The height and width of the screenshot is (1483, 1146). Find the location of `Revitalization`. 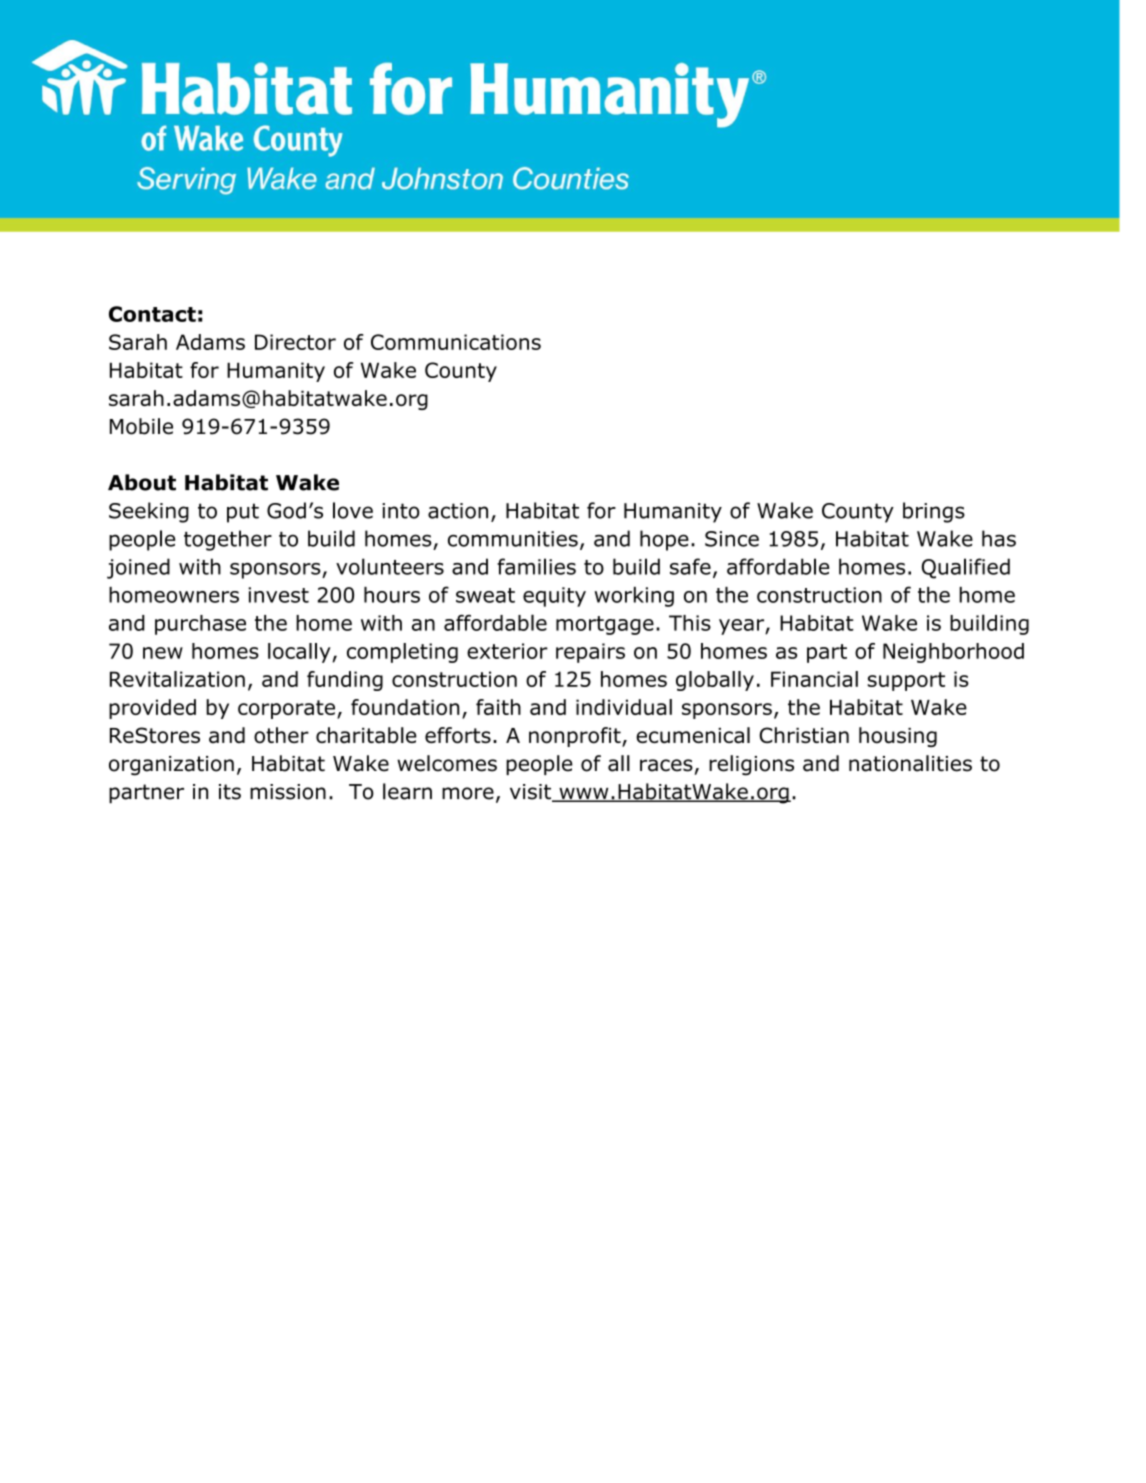

Revitalization is located at coordinates (177, 679).
